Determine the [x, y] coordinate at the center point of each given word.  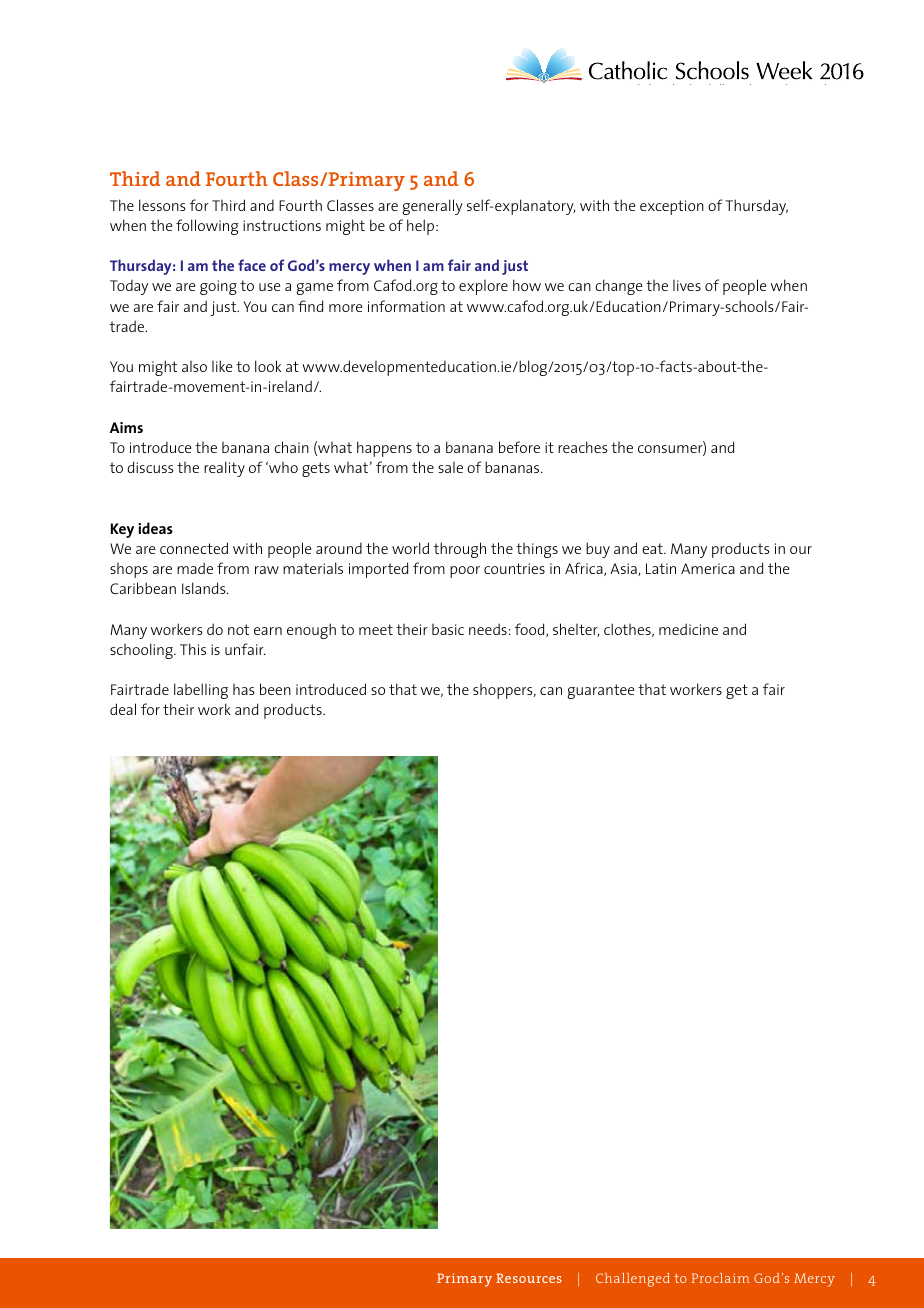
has [244, 689]
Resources [528, 1278]
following [207, 227]
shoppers [504, 691]
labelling [201, 691]
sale [450, 467]
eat [653, 548]
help [420, 227]
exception [672, 207]
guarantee [601, 691]
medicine [688, 629]
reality [224, 469]
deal [123, 709]
